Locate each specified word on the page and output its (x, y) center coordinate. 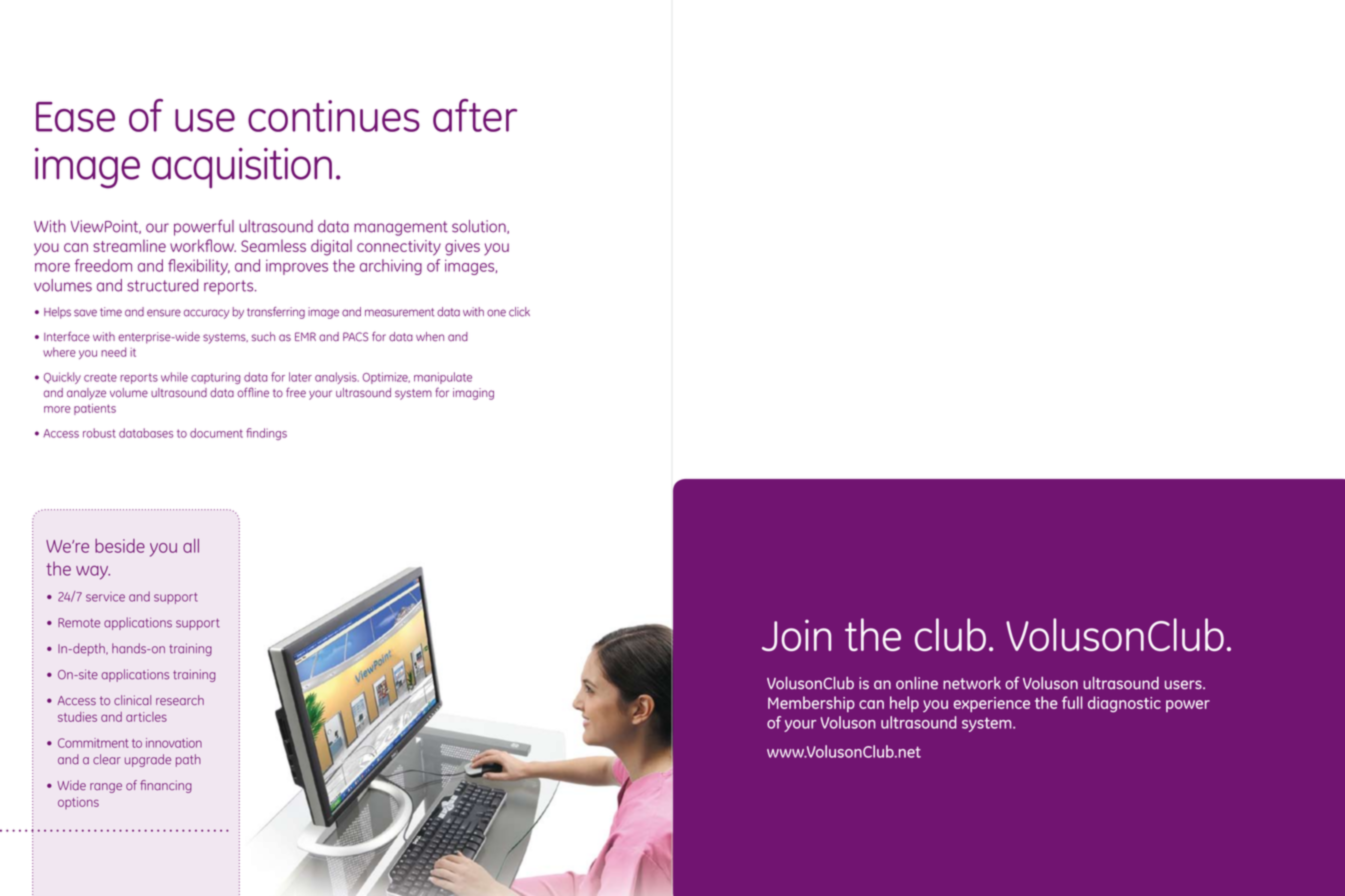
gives (462, 248)
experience (991, 704)
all (191, 546)
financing (166, 786)
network (972, 683)
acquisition (242, 168)
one (496, 313)
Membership (811, 704)
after (475, 115)
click (519, 312)
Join (796, 635)
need (113, 352)
